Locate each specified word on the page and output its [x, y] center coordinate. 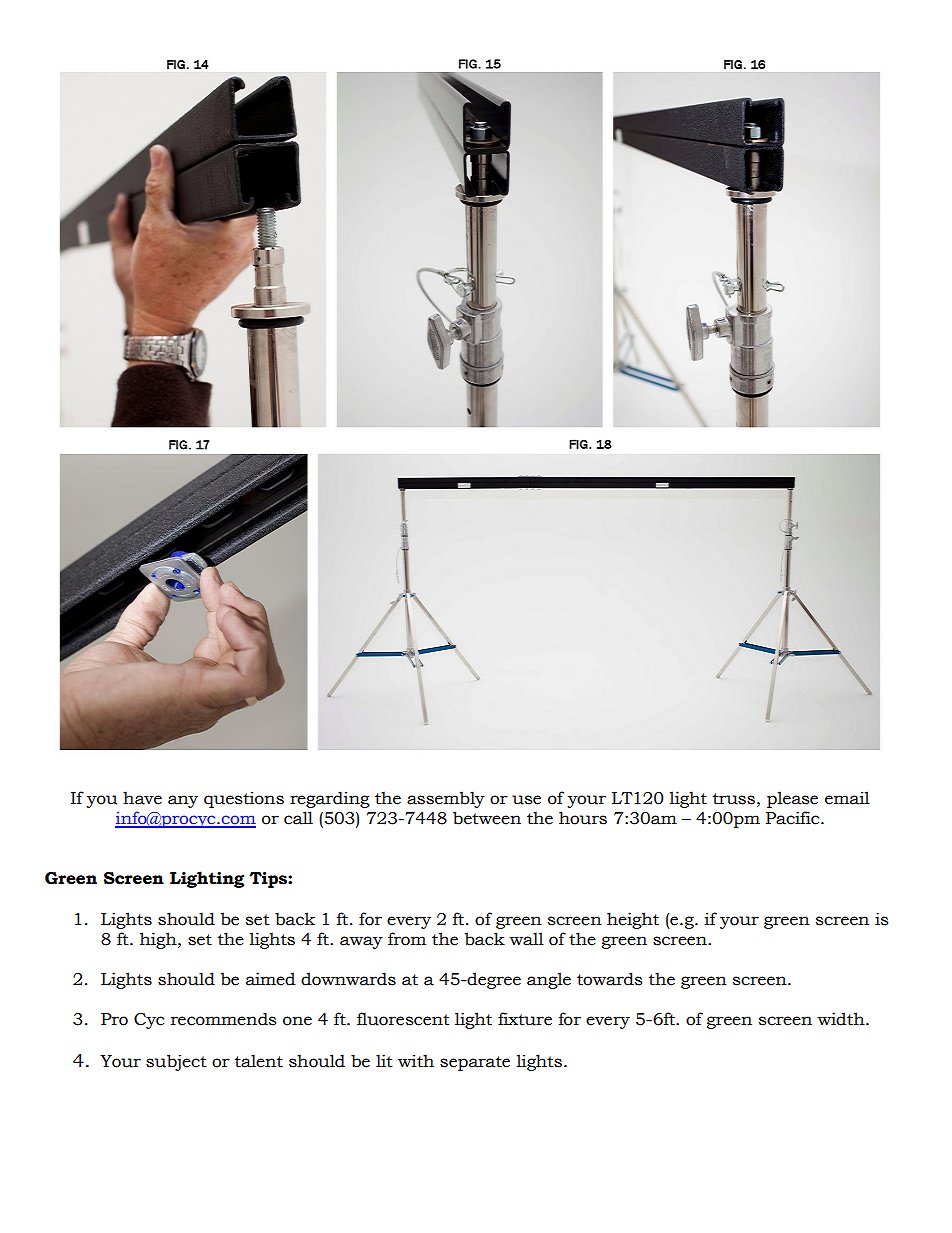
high [159, 940]
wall [526, 939]
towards [609, 979]
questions [244, 799]
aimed [271, 979]
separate [475, 1063]
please [792, 799]
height [633, 920]
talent [259, 1061]
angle [549, 980]
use [526, 800]
